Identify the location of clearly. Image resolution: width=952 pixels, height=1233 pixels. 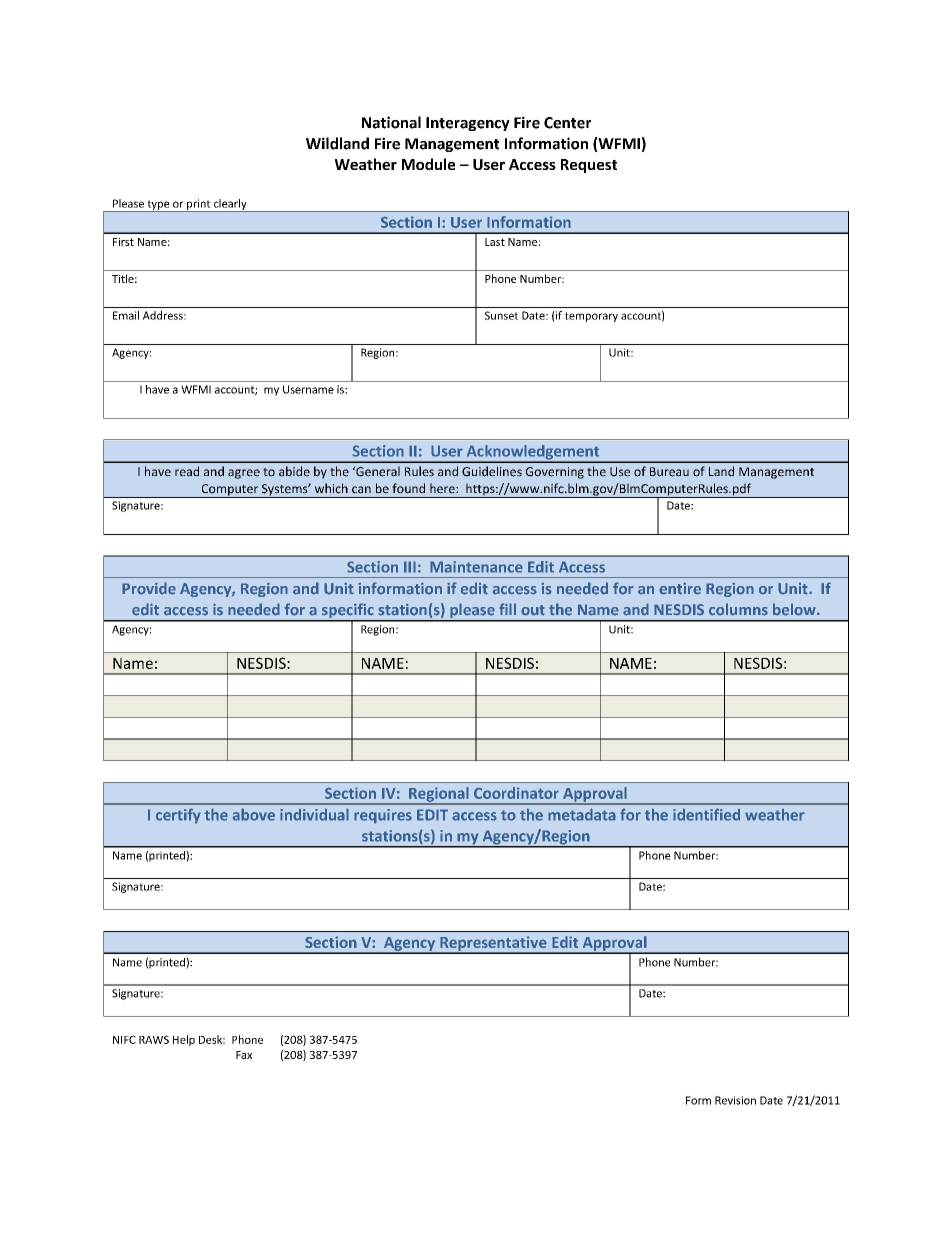
(230, 205).
